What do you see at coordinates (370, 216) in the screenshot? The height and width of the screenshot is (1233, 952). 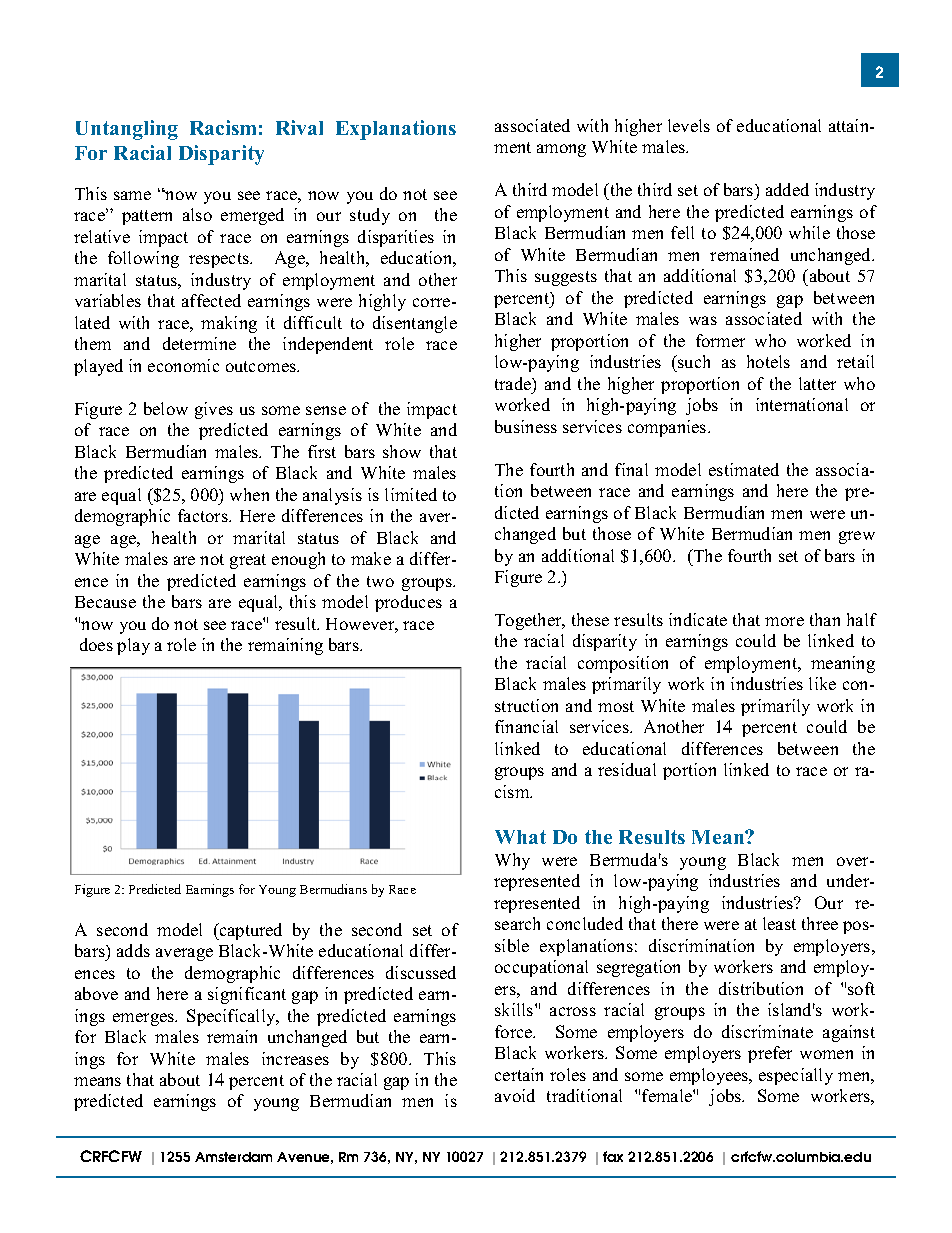 I see `study` at bounding box center [370, 216].
